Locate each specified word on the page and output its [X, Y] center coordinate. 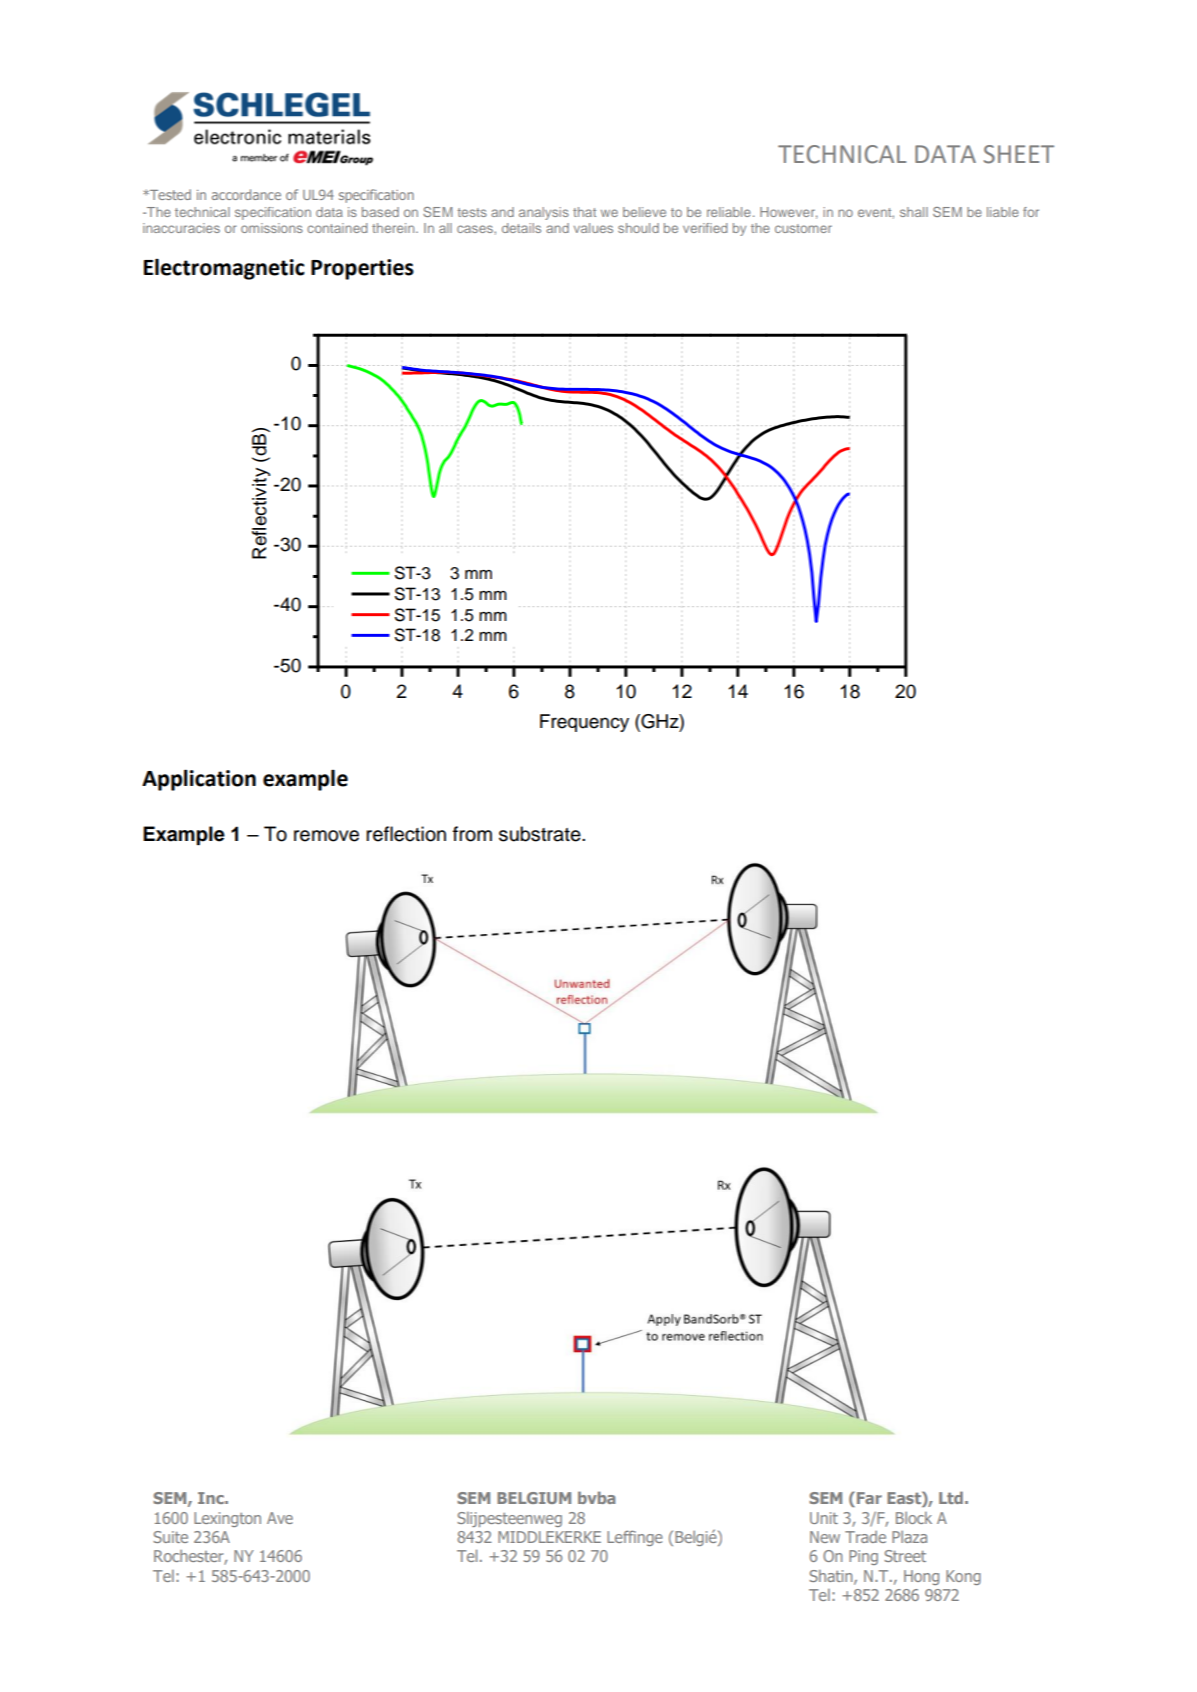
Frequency [584, 723]
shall [914, 212]
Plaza [909, 1537]
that [584, 212]
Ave [280, 1518]
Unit [824, 1518]
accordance [246, 194]
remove [326, 836]
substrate [541, 834]
